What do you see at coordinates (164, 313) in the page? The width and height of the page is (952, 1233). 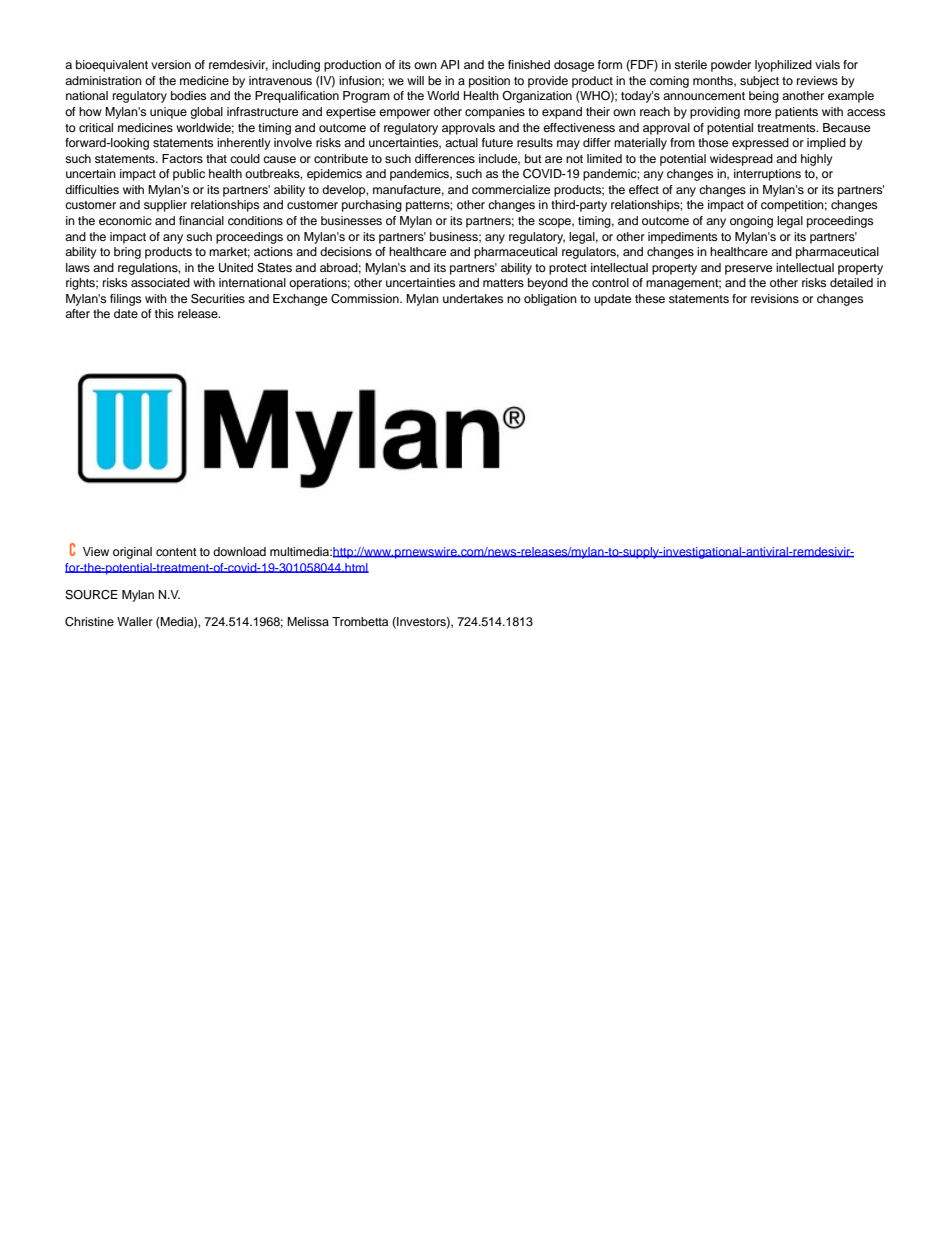 I see `this` at bounding box center [164, 313].
